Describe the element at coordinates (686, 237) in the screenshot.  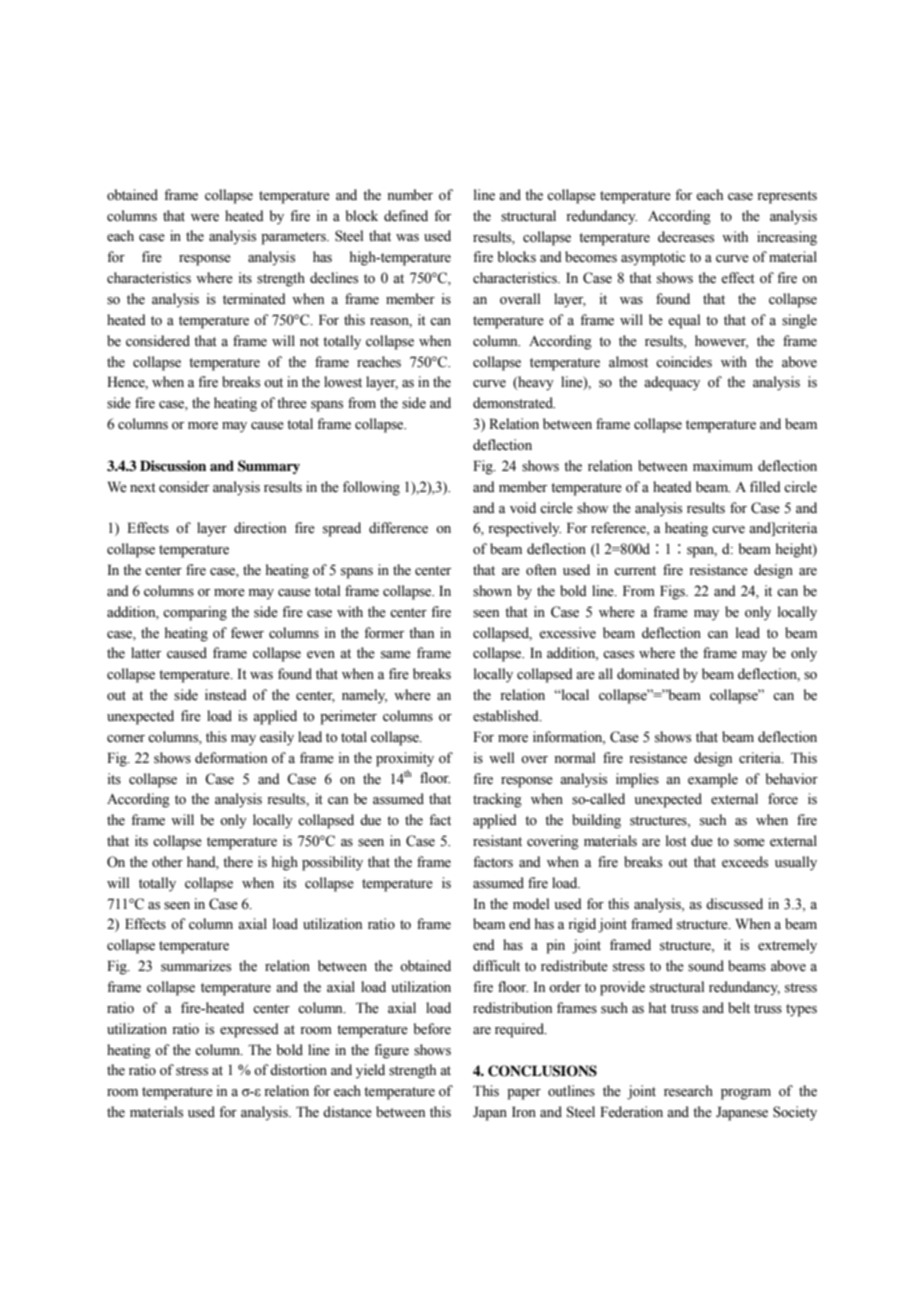
I see `decreases` at that location.
